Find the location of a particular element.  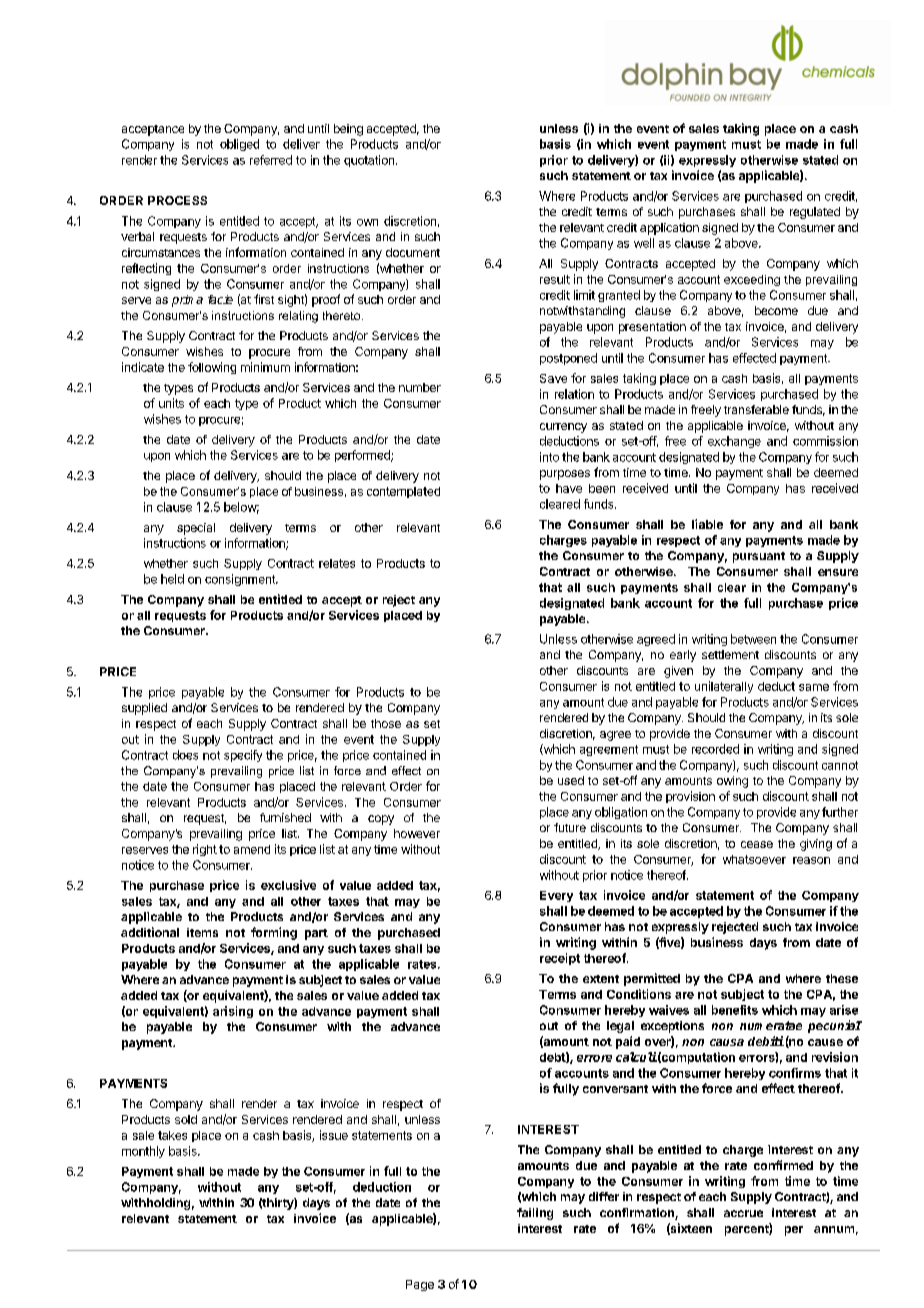

have is located at coordinates (569, 488).
